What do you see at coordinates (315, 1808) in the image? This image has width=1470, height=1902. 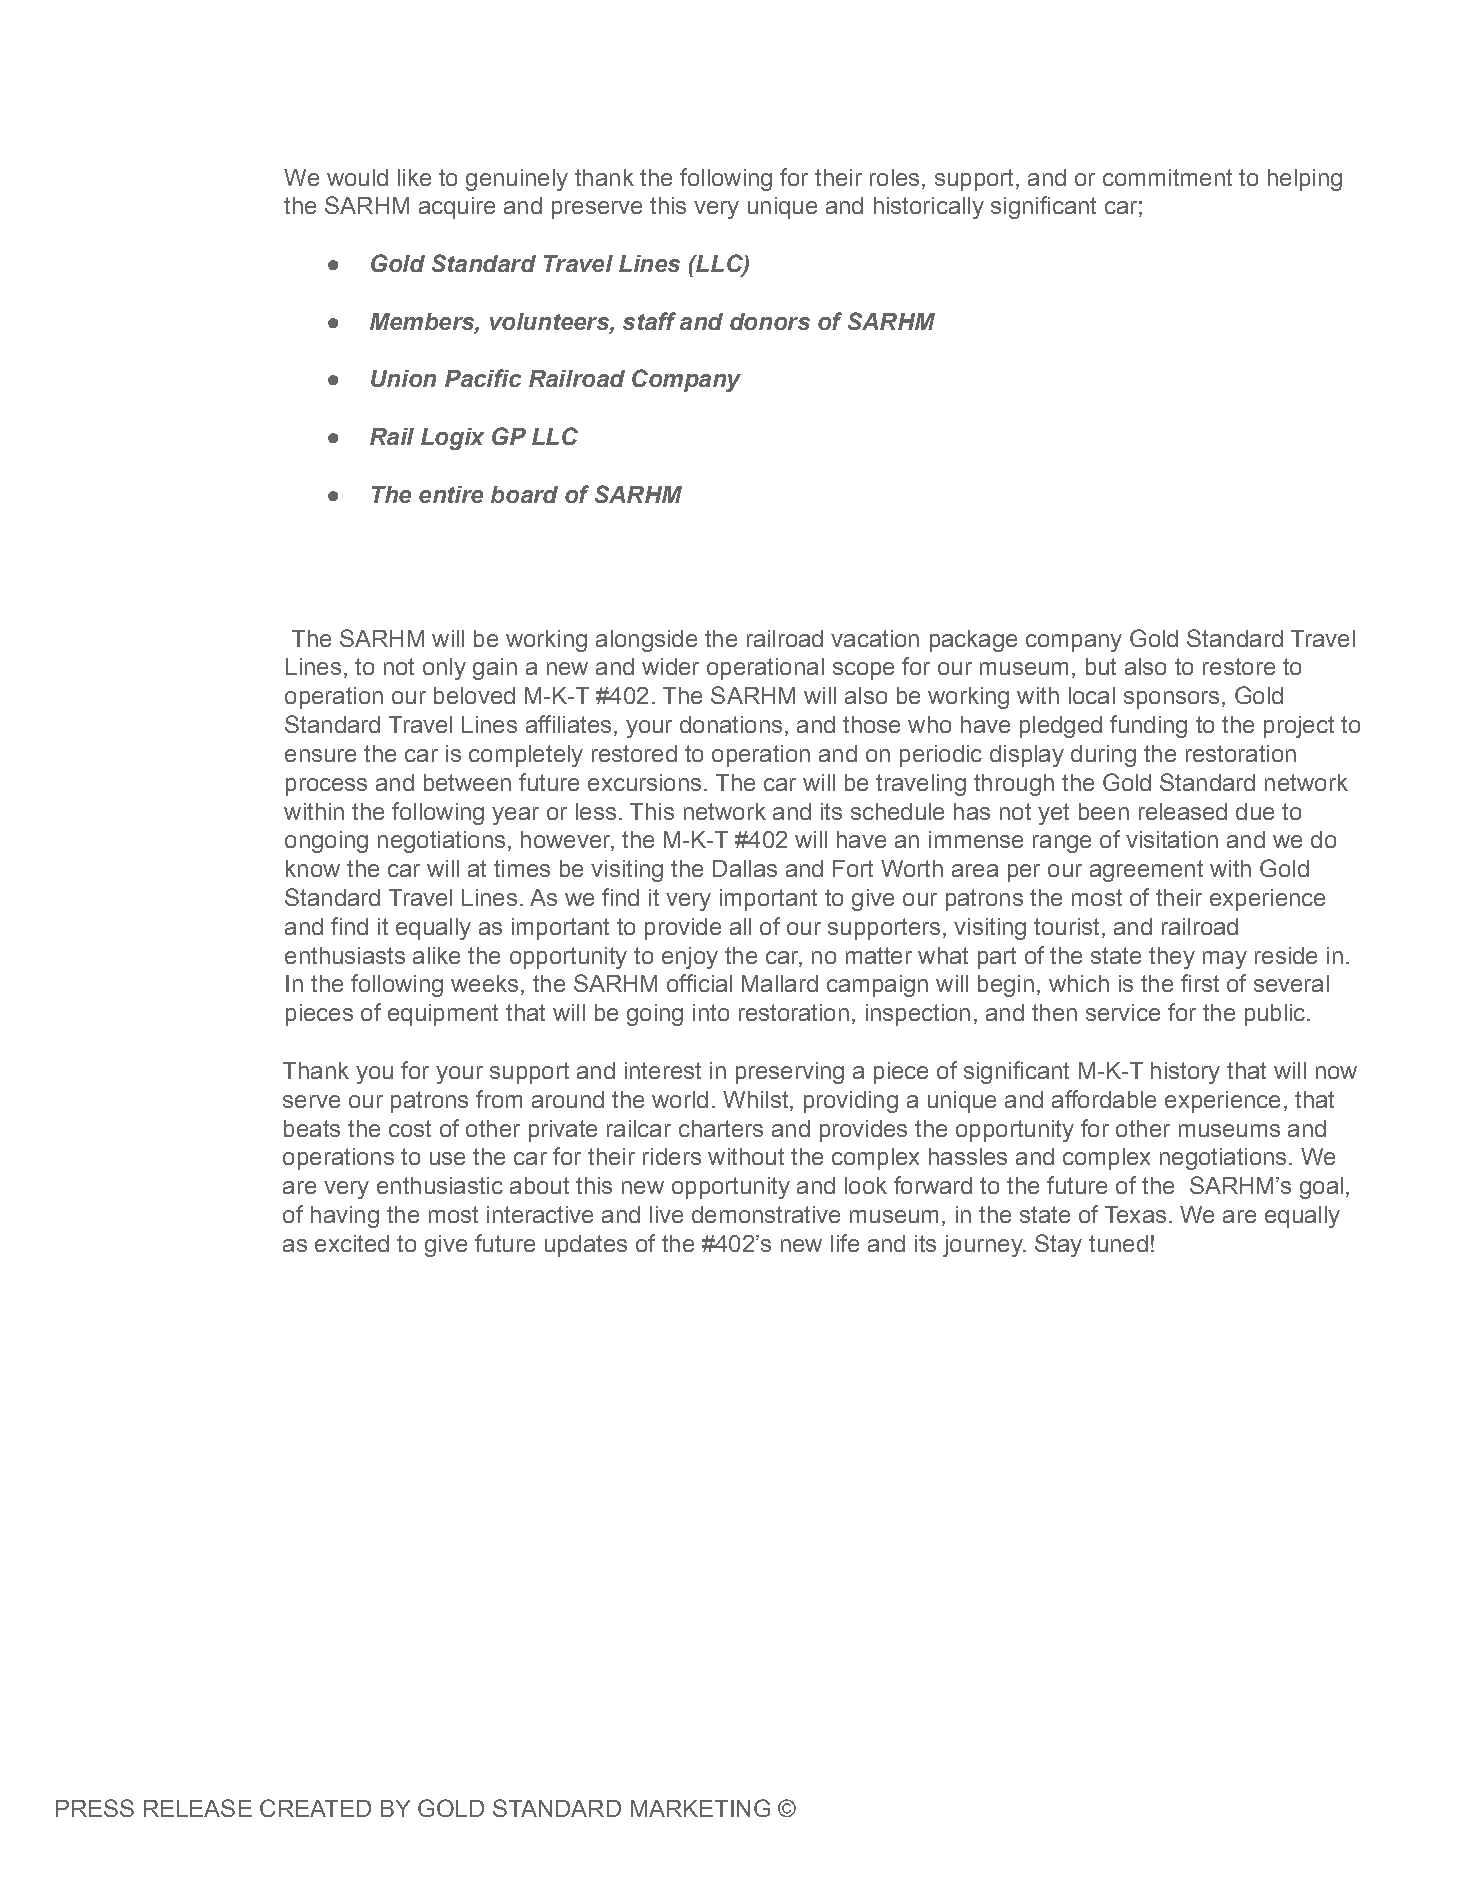 I see `CREATED` at bounding box center [315, 1808].
